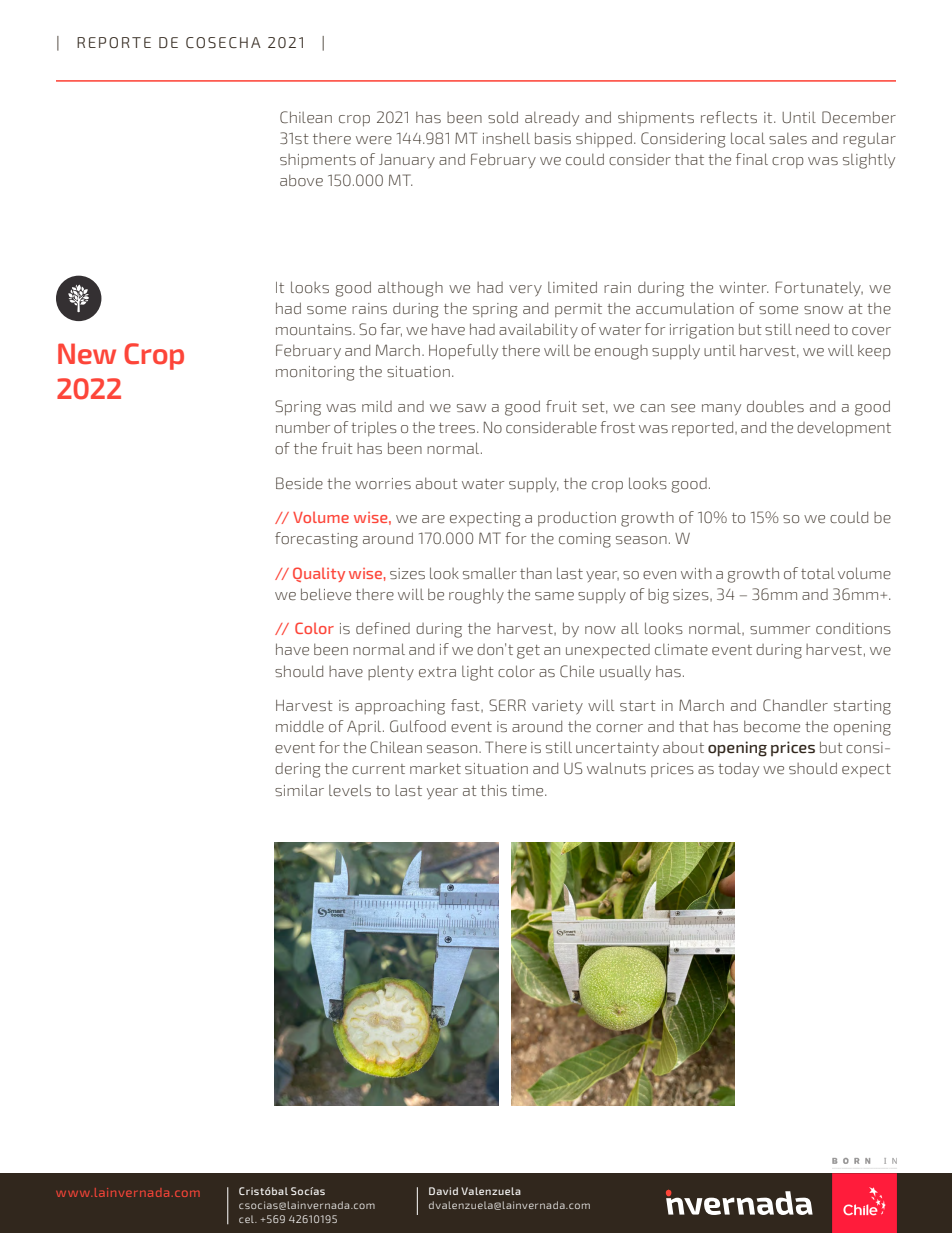  What do you see at coordinates (463, 352) in the screenshot?
I see `Hopefully` at bounding box center [463, 352].
